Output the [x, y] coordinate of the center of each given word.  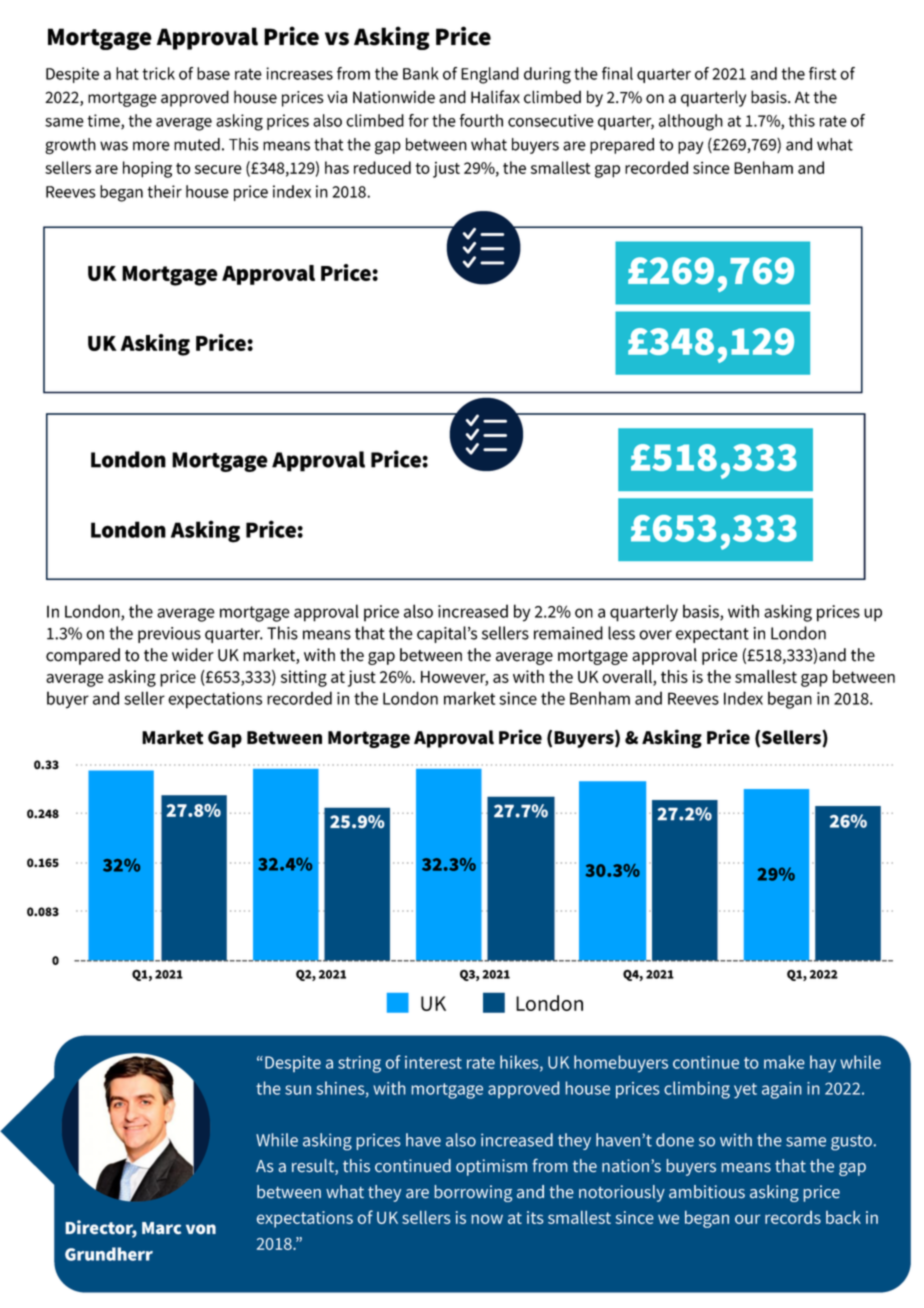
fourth [481, 120]
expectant [712, 635]
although [691, 122]
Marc [161, 1228]
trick [158, 73]
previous [169, 635]
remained [568, 633]
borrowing [473, 1193]
